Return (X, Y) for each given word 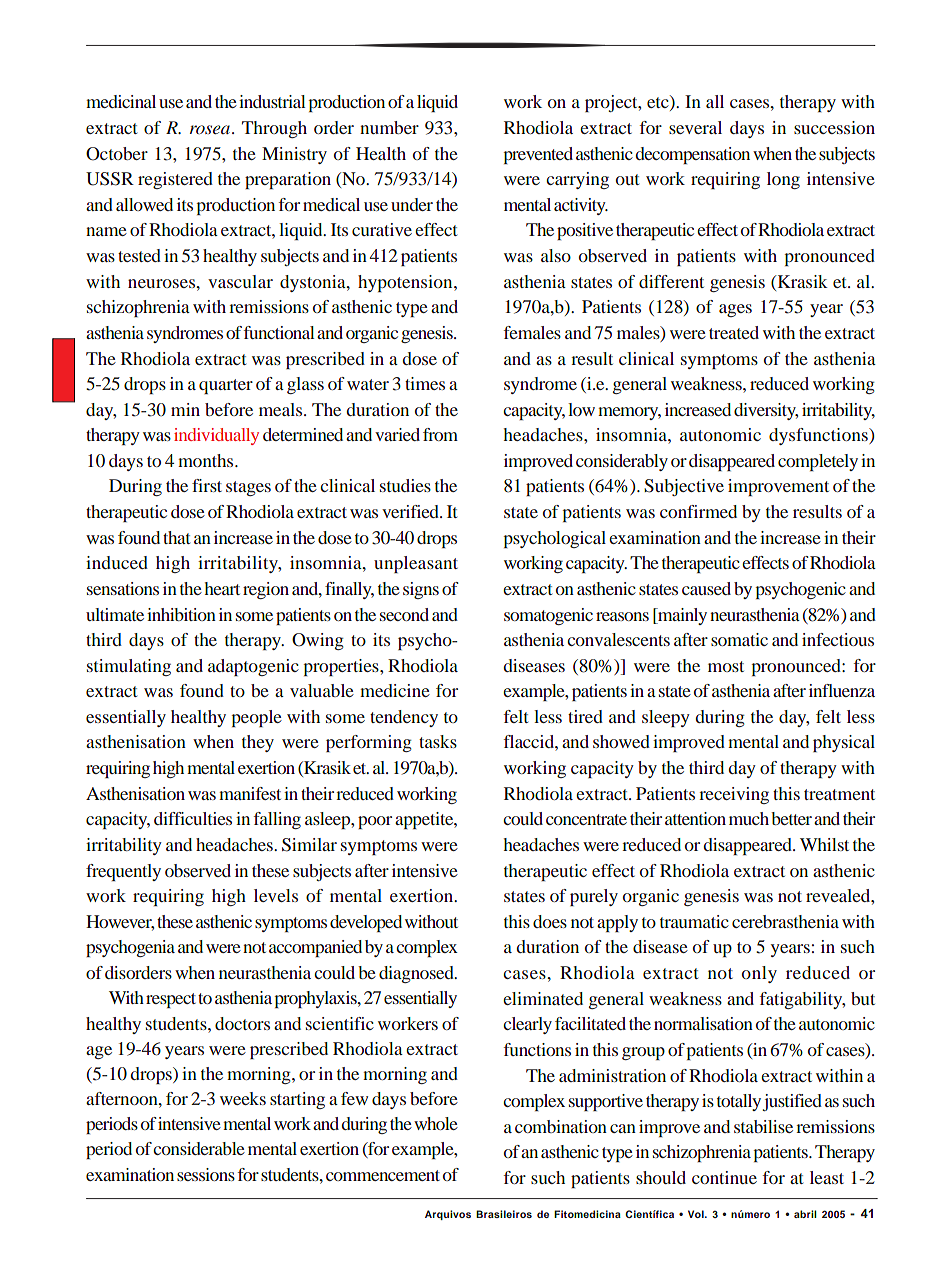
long (783, 180)
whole (436, 1123)
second (404, 614)
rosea (211, 129)
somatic (739, 639)
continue (724, 1177)
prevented (538, 155)
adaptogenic (253, 667)
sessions (206, 1174)
